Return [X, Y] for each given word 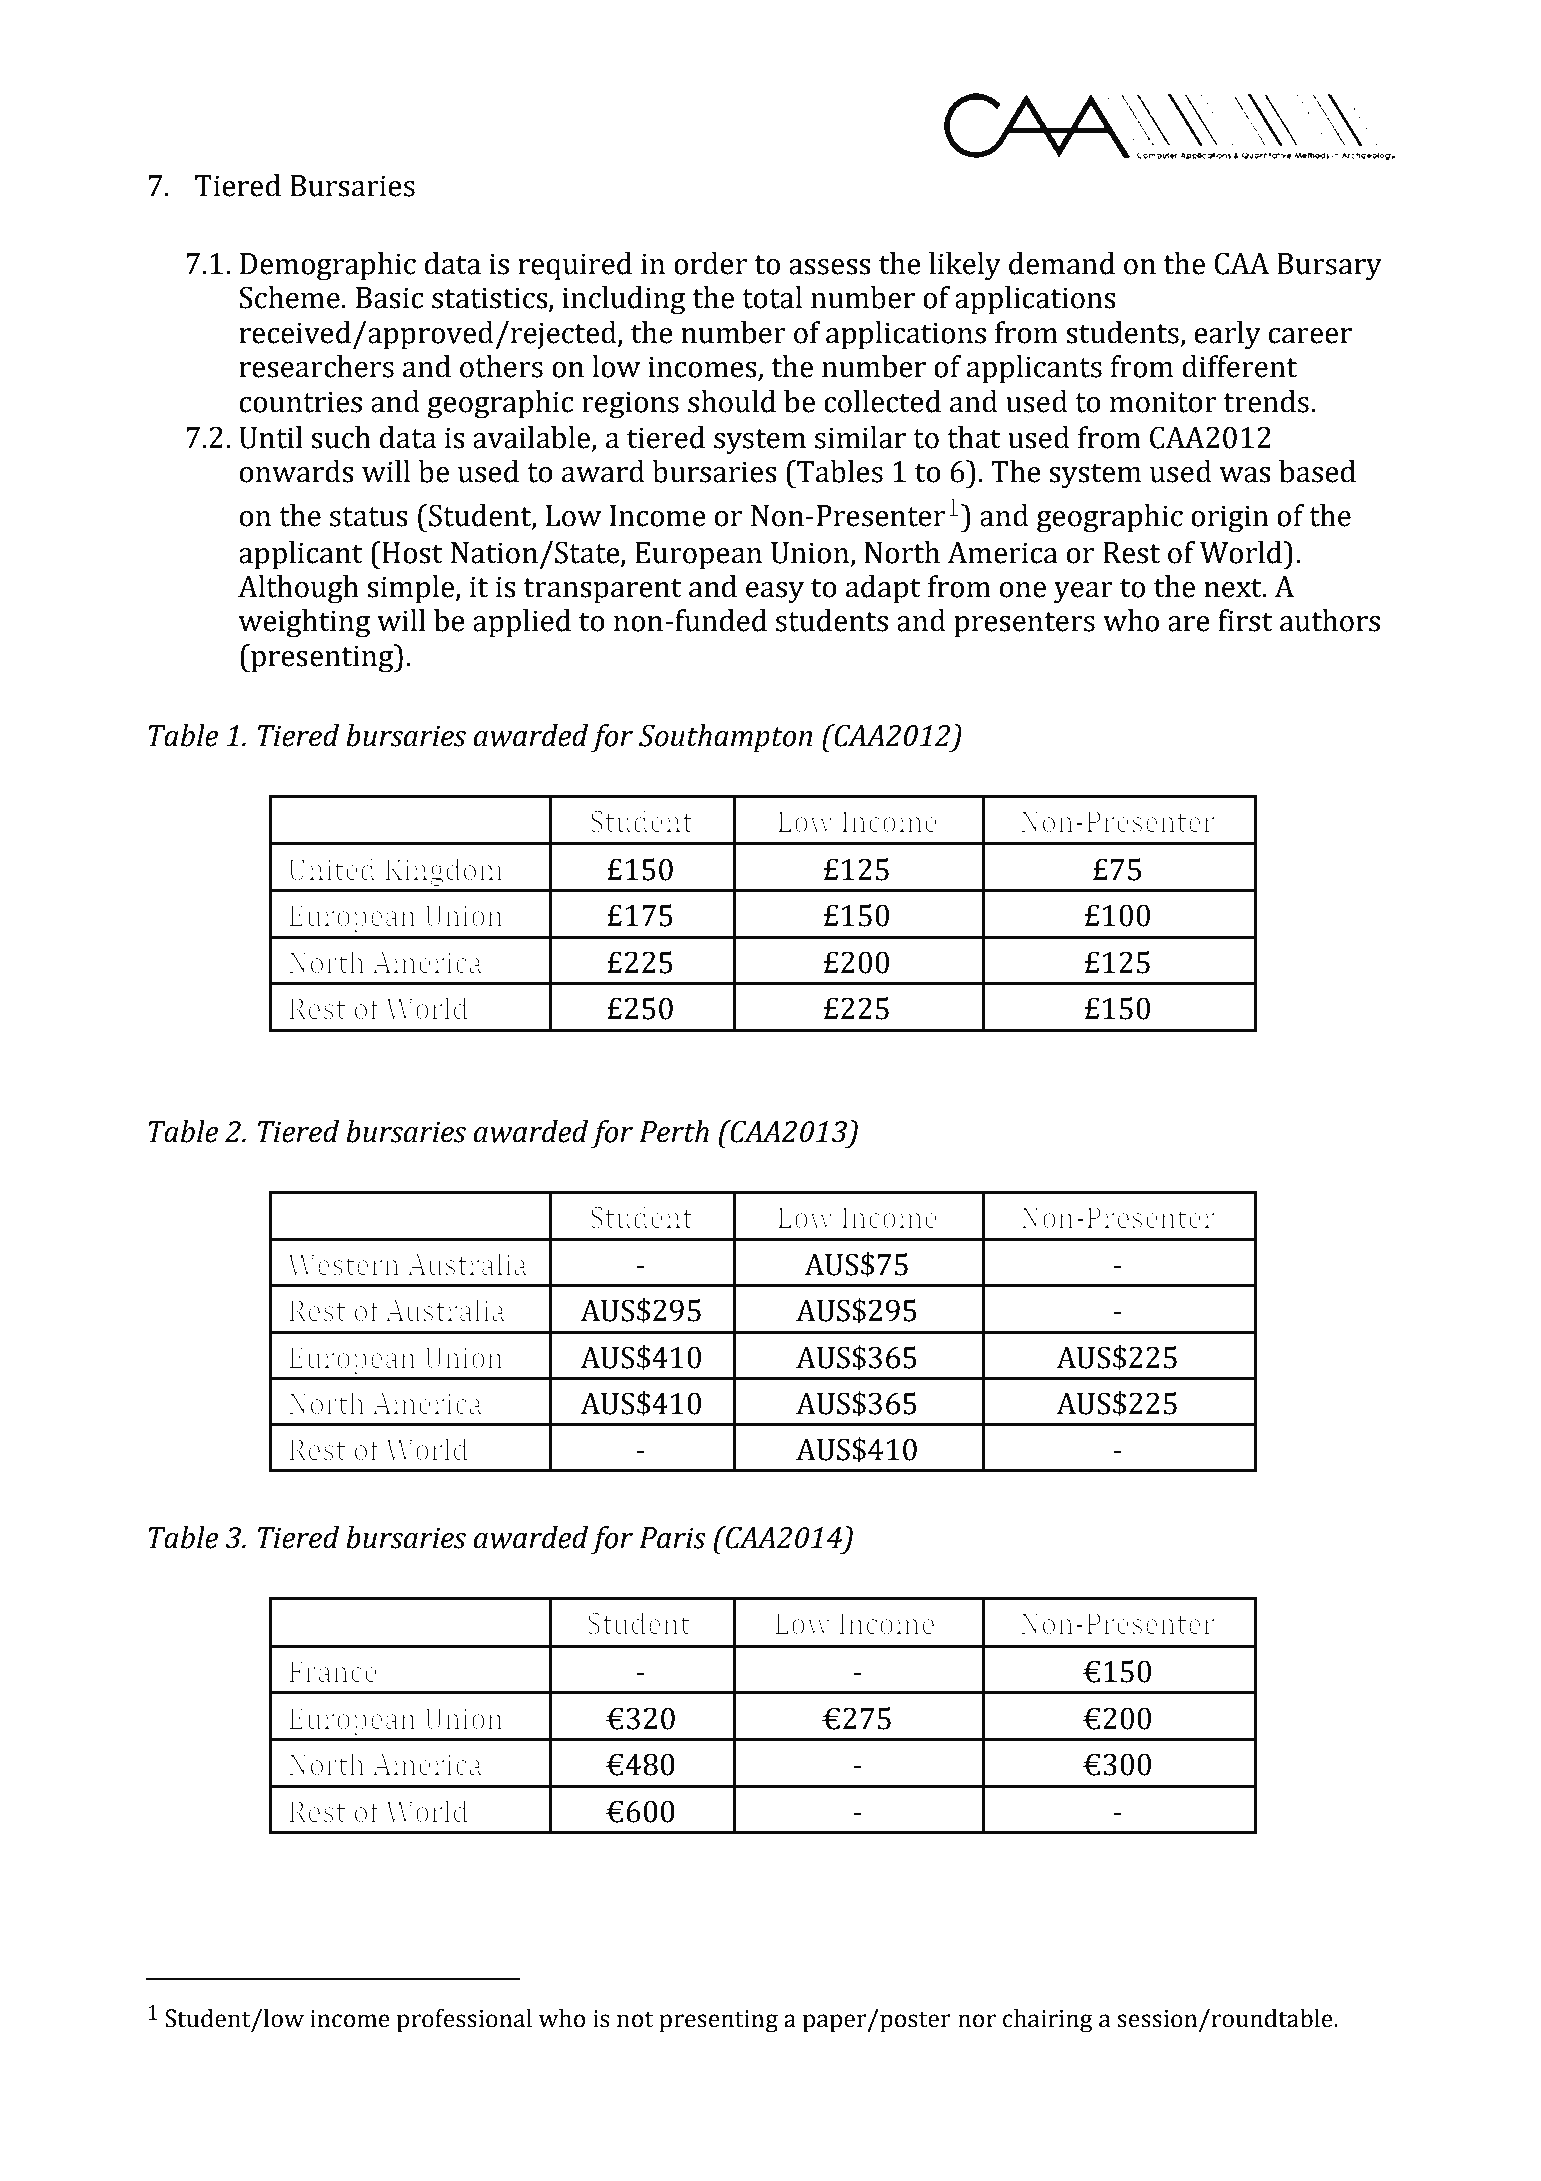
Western [343, 1265]
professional [464, 2021]
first [1245, 620]
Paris [672, 1538]
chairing [1048, 2021]
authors [1330, 620]
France [333, 1672]
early [1227, 335]
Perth [674, 1131]
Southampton [725, 738]
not [635, 2019]
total [772, 297]
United [332, 869]
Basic [390, 298]
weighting [305, 623]
